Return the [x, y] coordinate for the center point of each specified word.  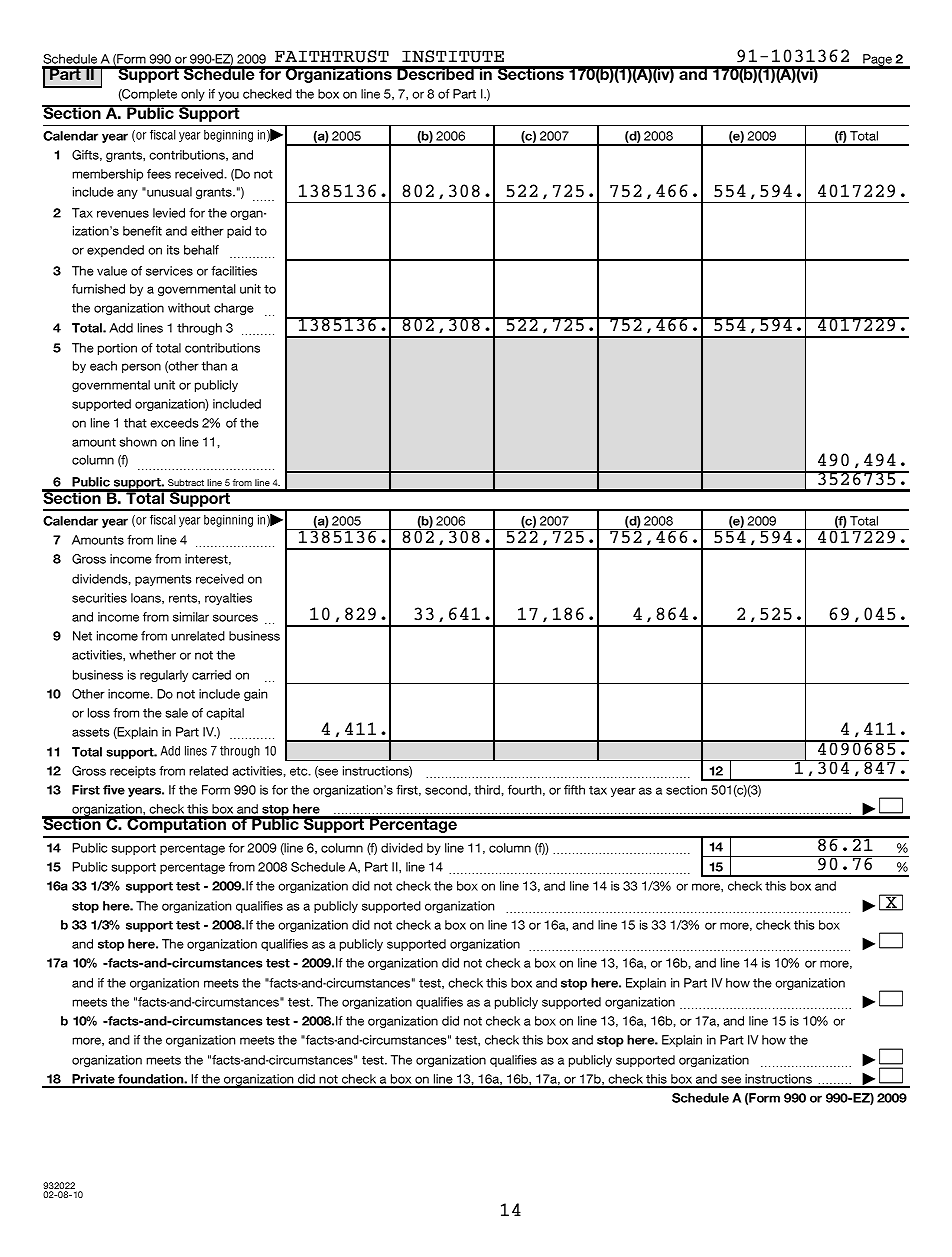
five [114, 790]
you [228, 96]
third [487, 790]
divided [402, 848]
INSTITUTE [453, 56]
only [193, 95]
